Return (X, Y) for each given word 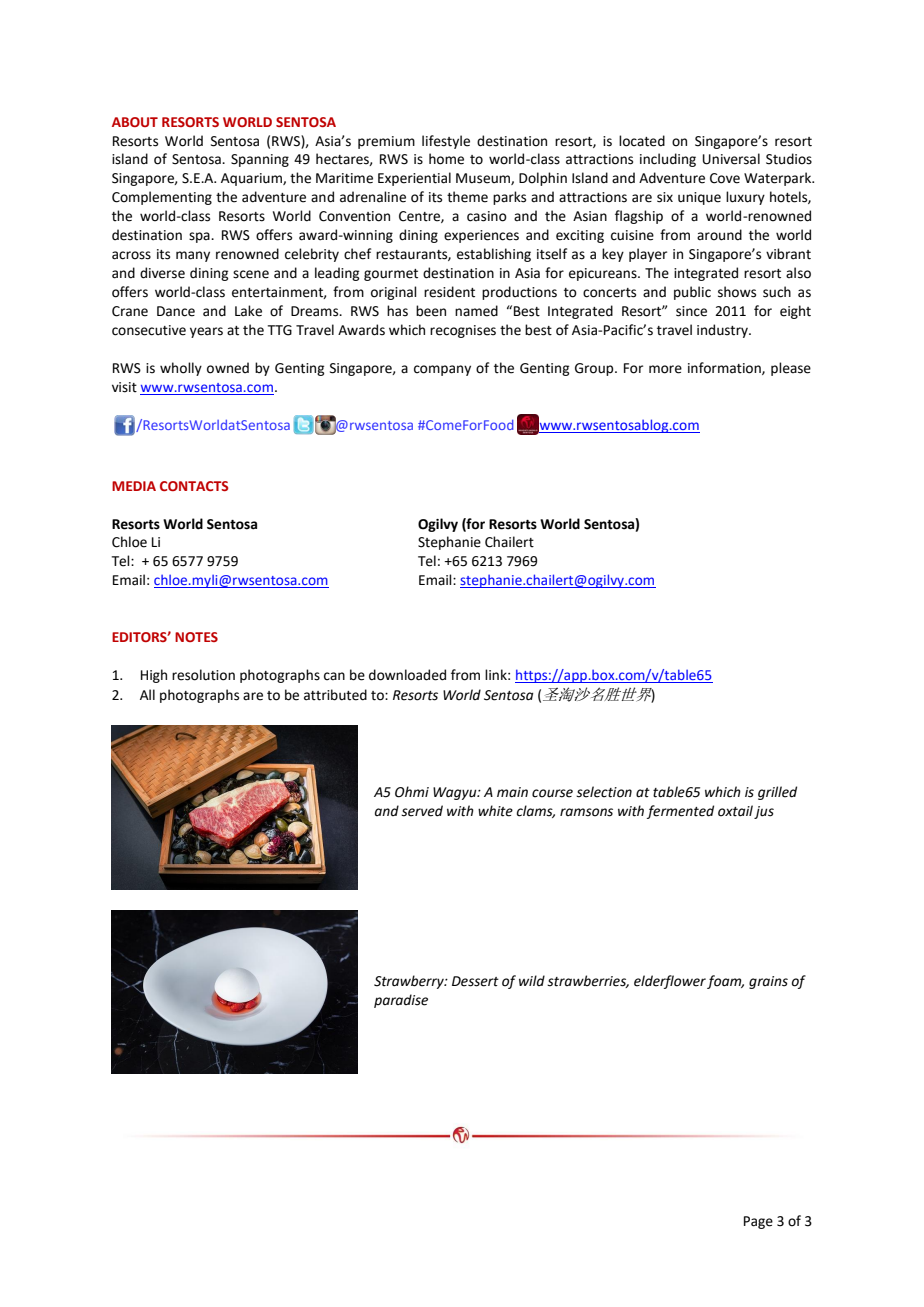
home (446, 159)
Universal (731, 159)
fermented (680, 812)
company (442, 370)
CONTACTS (194, 486)
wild (532, 980)
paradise (401, 1001)
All (147, 694)
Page (758, 1222)
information (725, 368)
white (495, 811)
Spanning (260, 160)
